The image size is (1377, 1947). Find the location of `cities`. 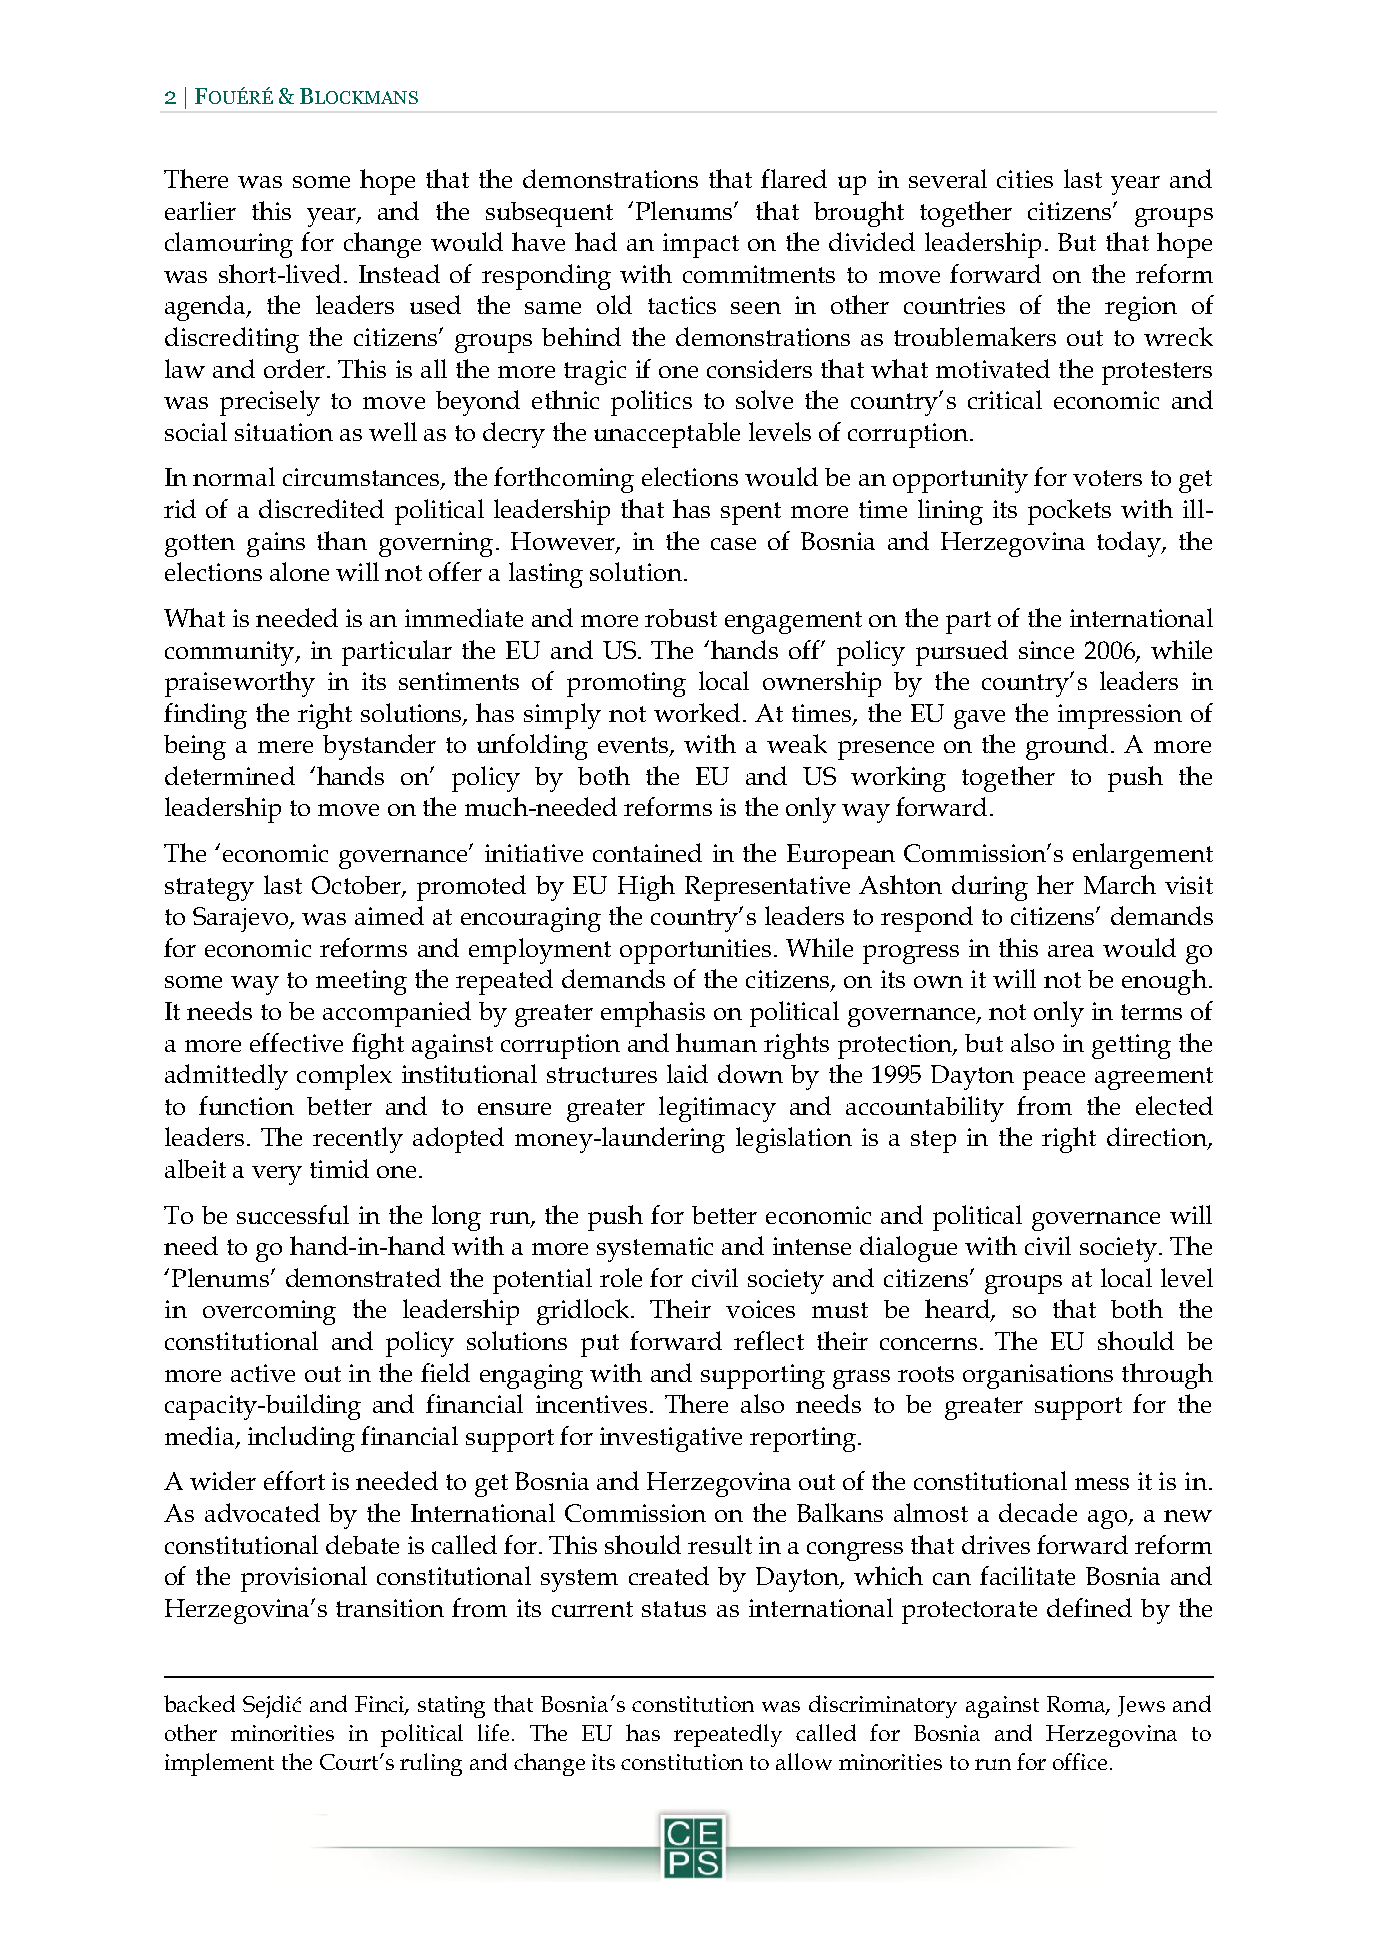

cities is located at coordinates (1025, 179).
